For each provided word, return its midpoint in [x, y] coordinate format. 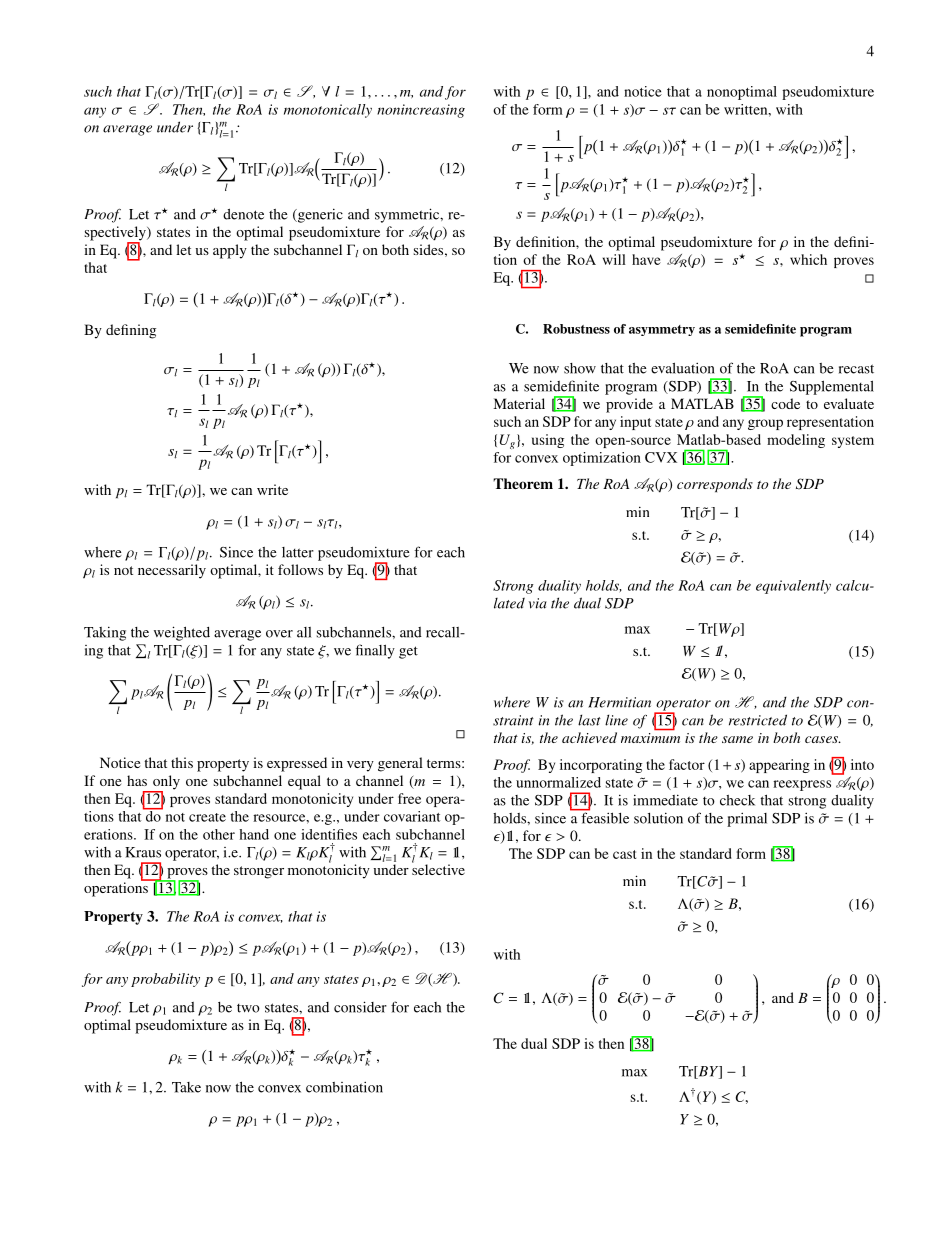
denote [243, 214]
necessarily [172, 571]
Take [186, 1087]
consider [360, 1007]
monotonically [328, 111]
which [808, 259]
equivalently [793, 587]
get [408, 652]
